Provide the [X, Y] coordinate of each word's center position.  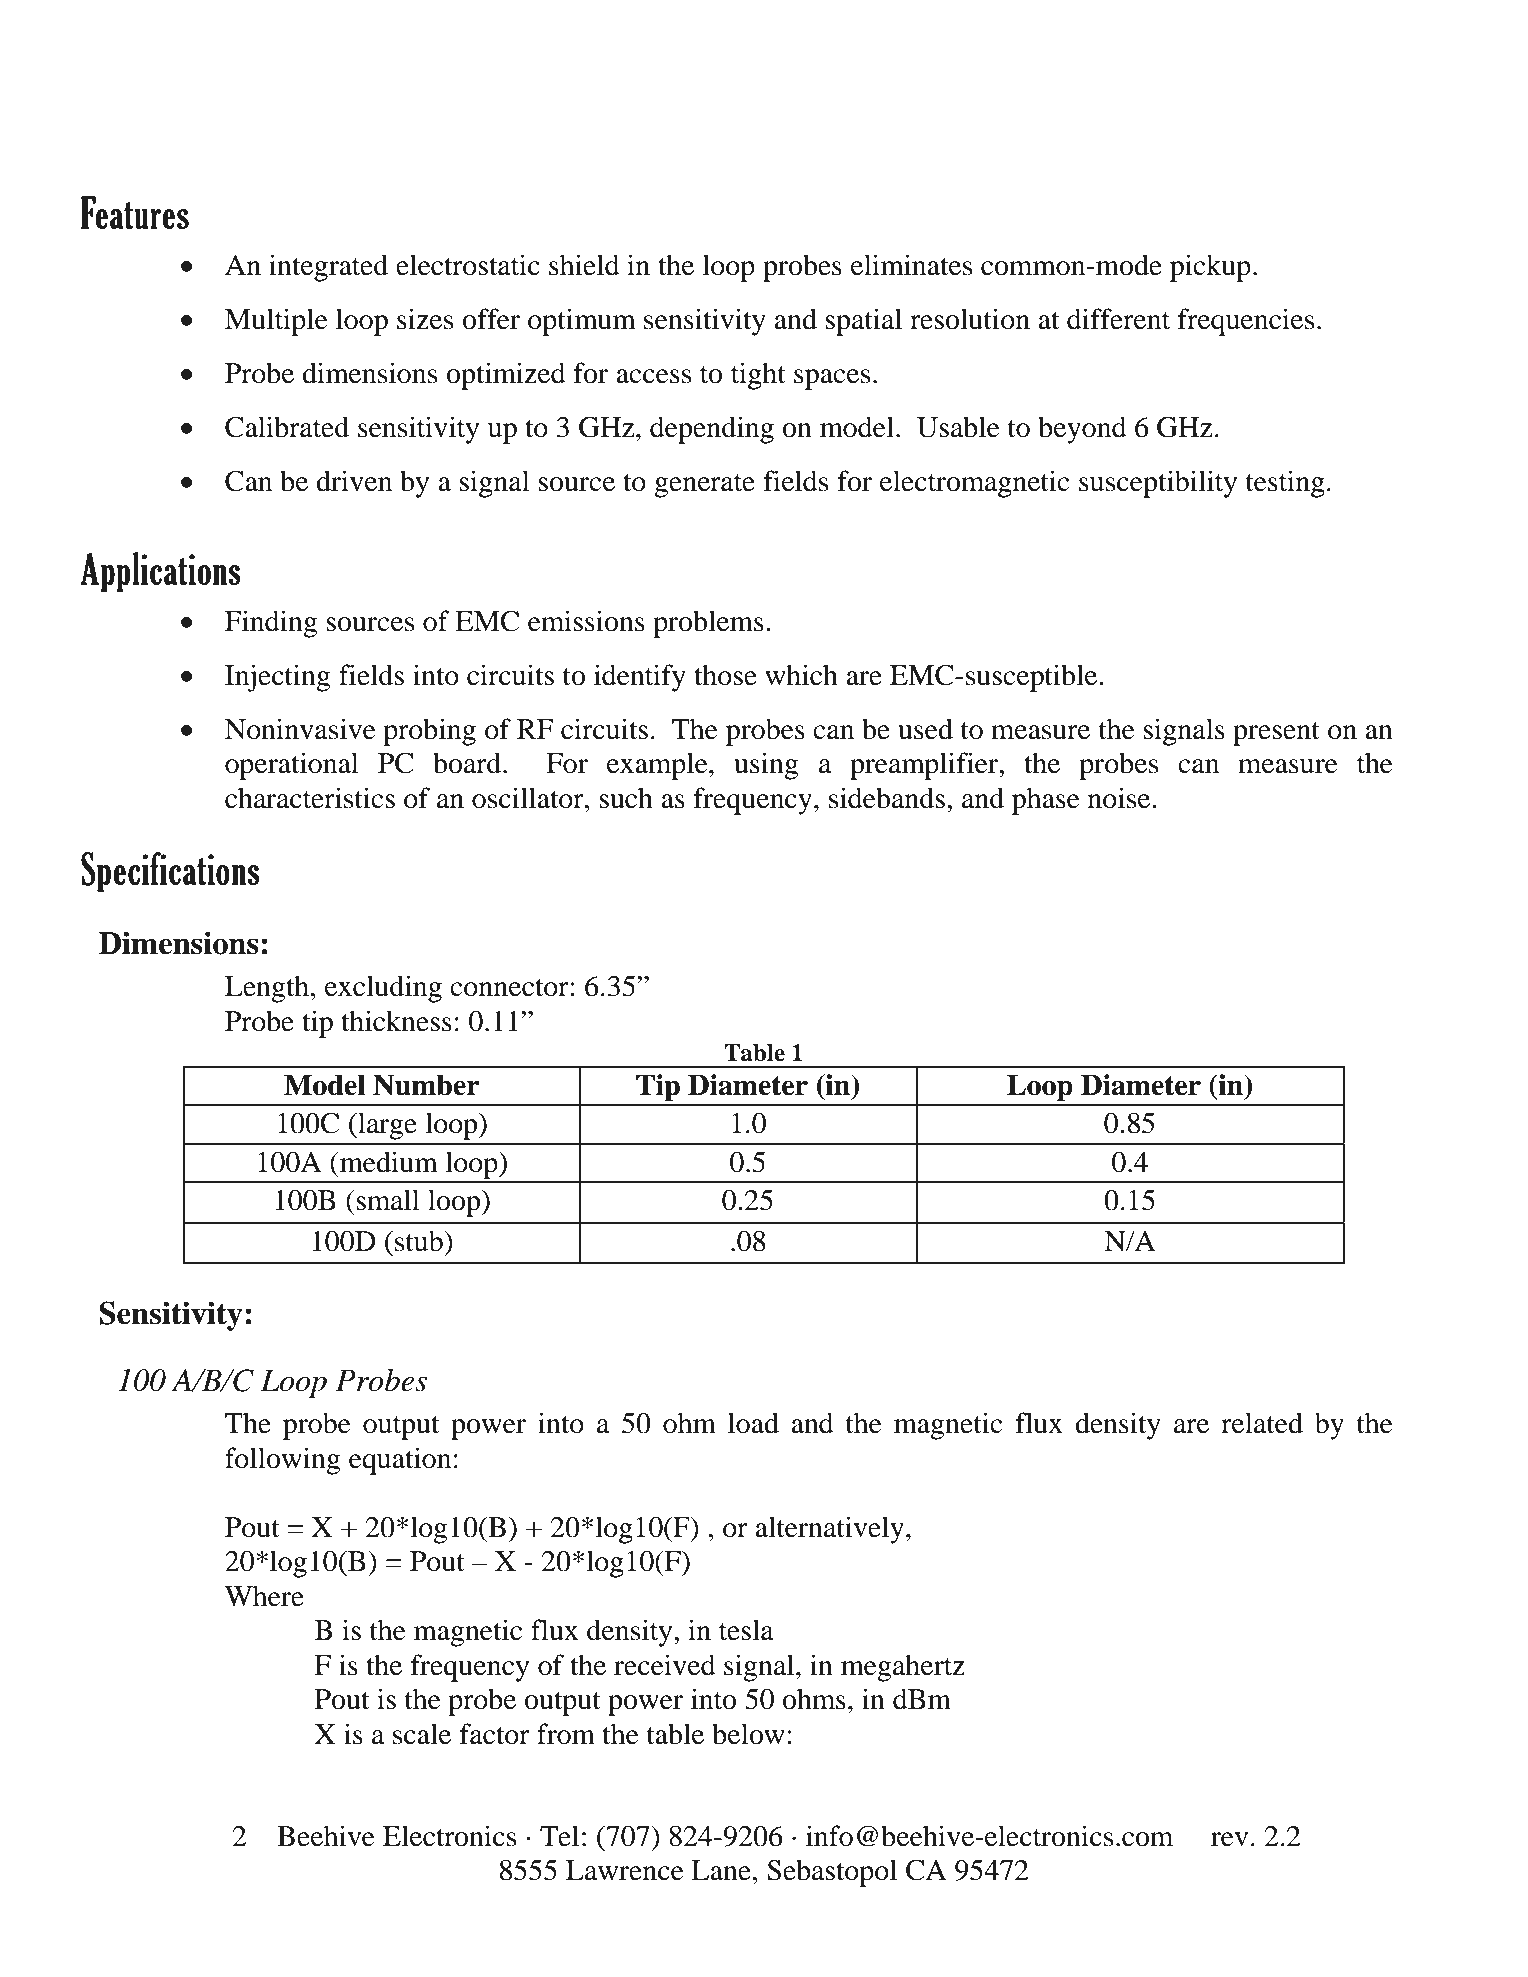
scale [422, 1734]
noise [1120, 798]
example [658, 766]
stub [420, 1241]
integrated [328, 268]
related [1262, 1423]
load [753, 1423]
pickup [1210, 268]
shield [584, 265]
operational [292, 766]
